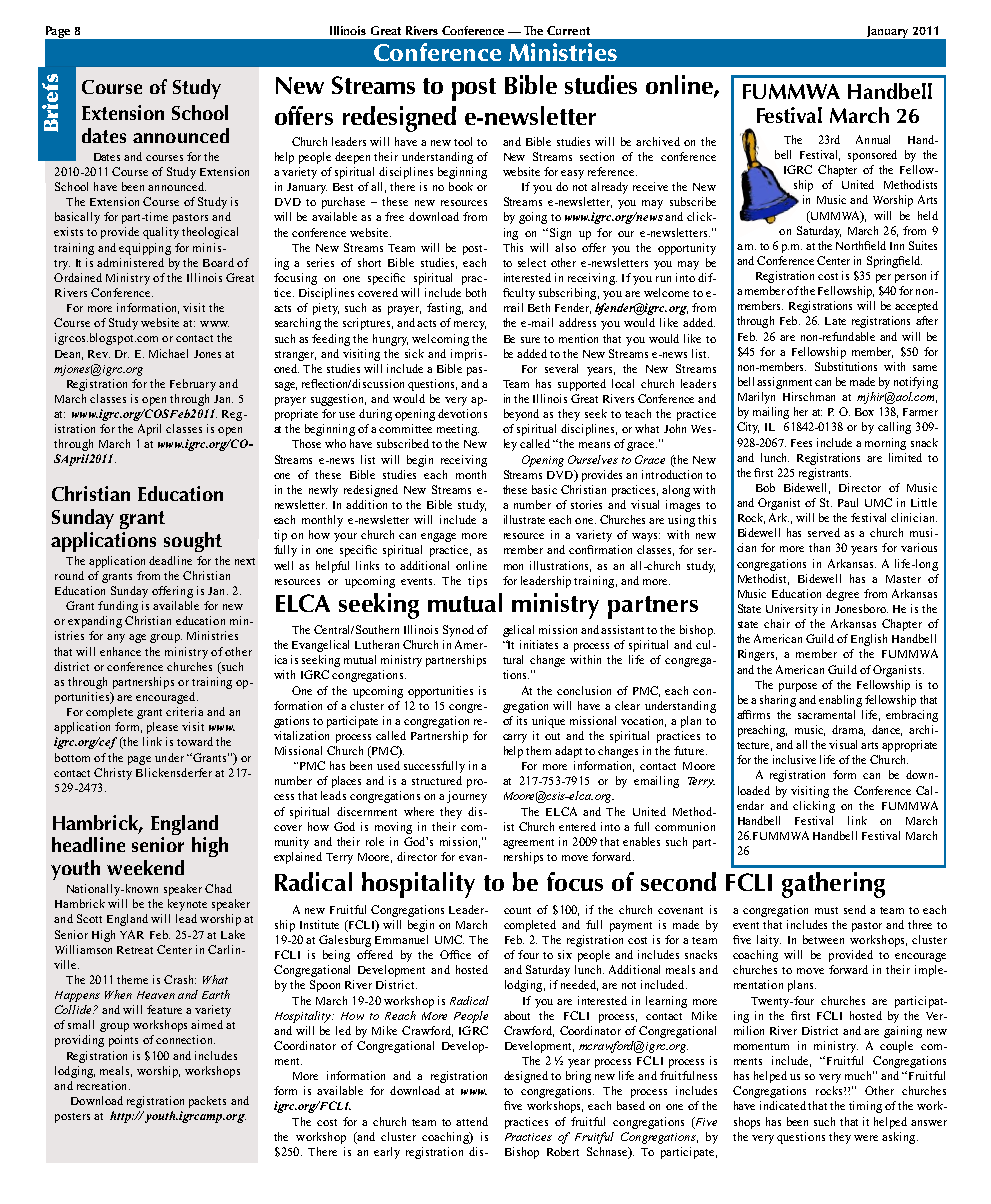  Describe the element at coordinates (472, 1121) in the screenshot. I see `attend` at that location.
